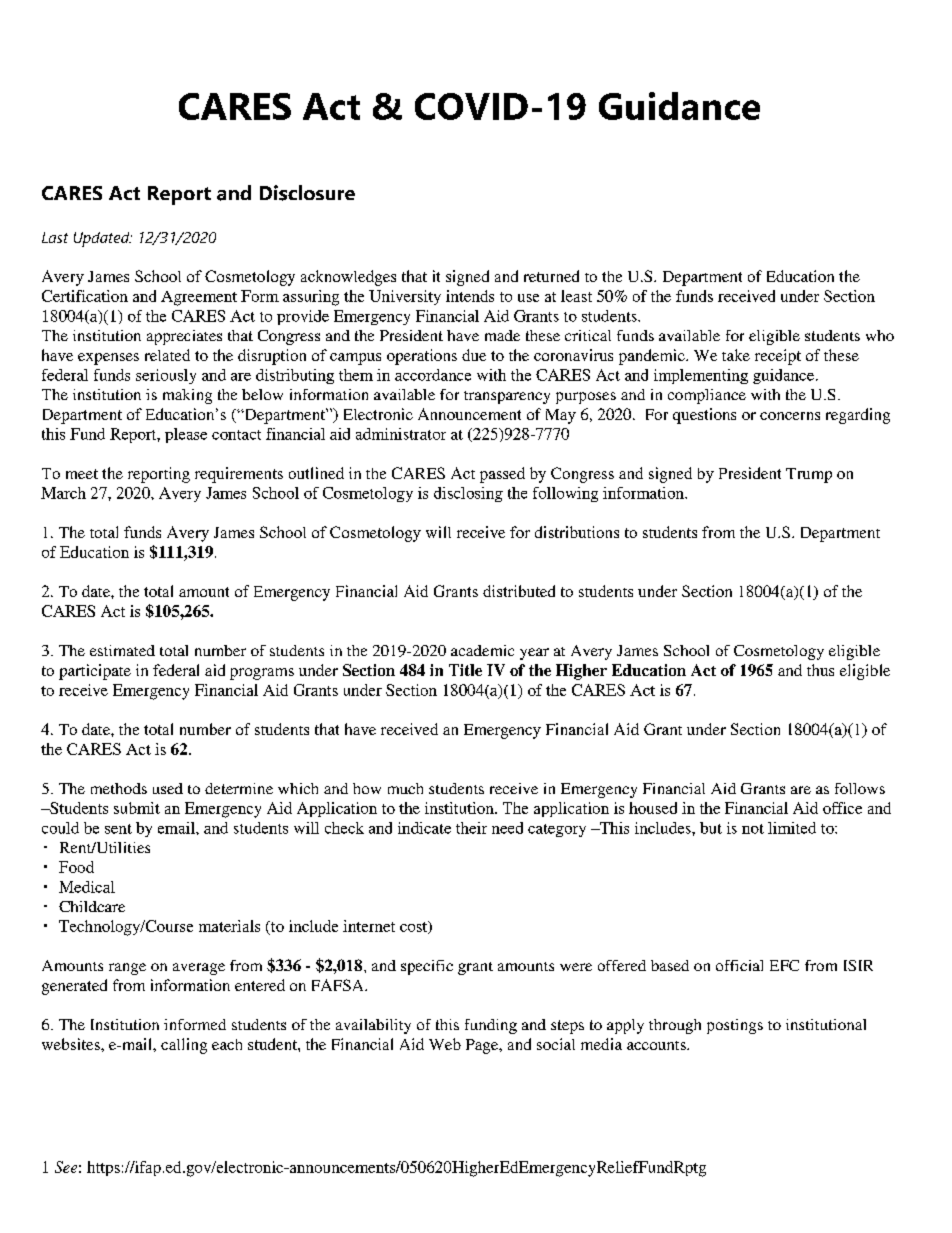  What do you see at coordinates (468, 494) in the page?
I see `disclosing` at bounding box center [468, 494].
